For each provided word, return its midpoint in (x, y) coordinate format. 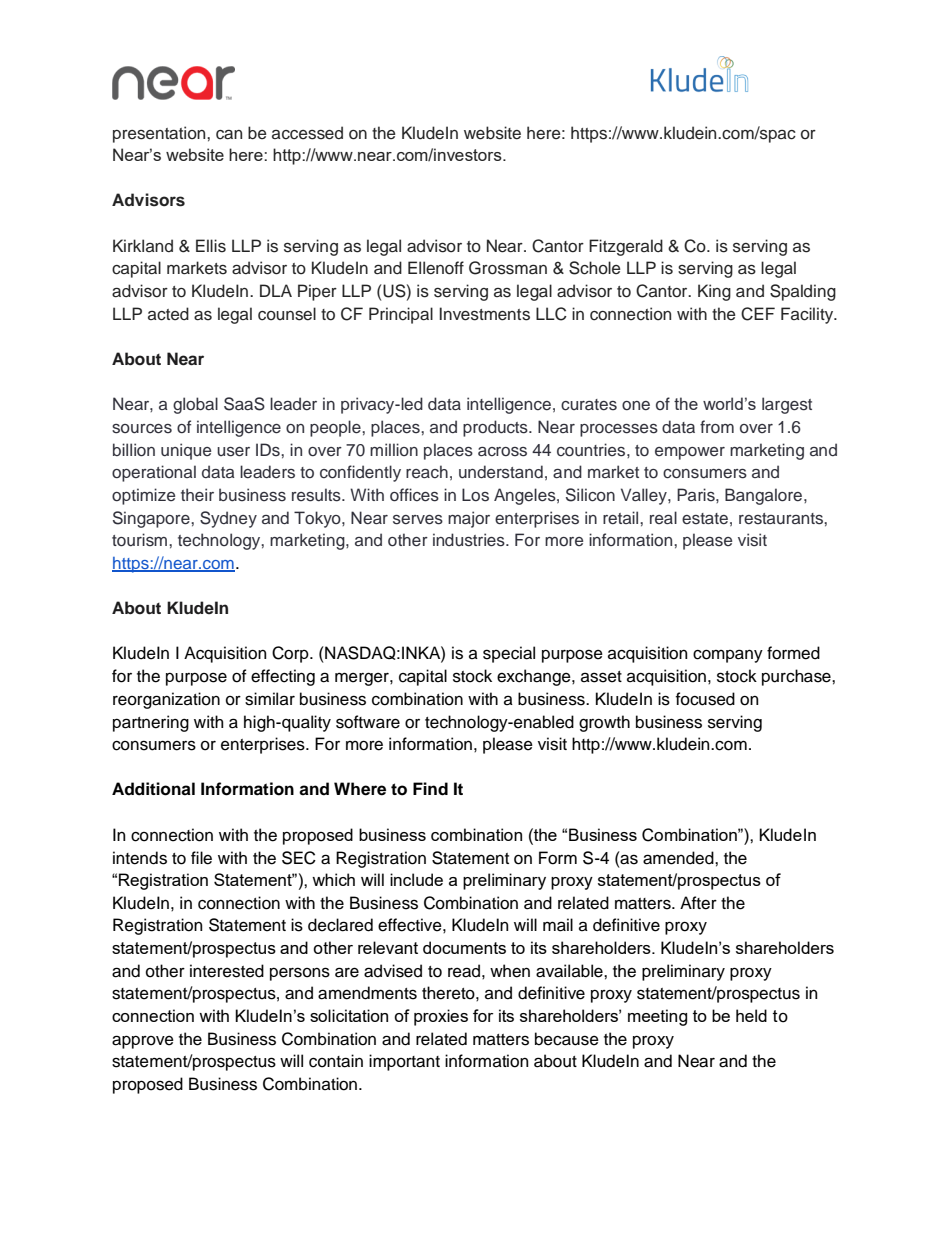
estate (705, 519)
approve (143, 1042)
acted (168, 314)
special (509, 654)
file (201, 858)
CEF (758, 314)
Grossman (508, 268)
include (416, 879)
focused (705, 699)
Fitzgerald (626, 247)
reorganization (166, 700)
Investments (484, 314)
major (469, 519)
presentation (160, 134)
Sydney (228, 519)
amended (679, 858)
